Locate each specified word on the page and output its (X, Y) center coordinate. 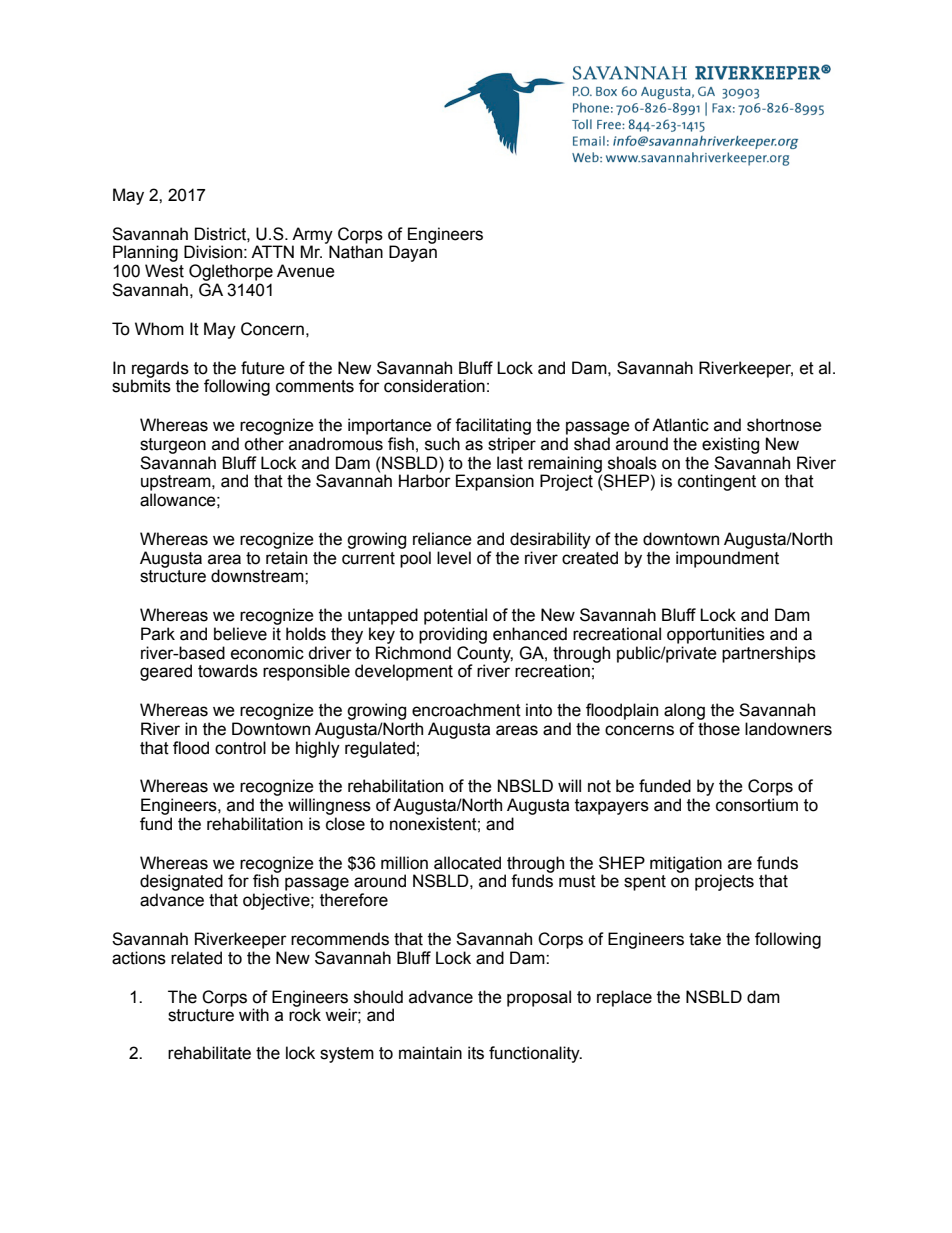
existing (730, 445)
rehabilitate (209, 1053)
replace (624, 998)
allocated (467, 863)
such (442, 444)
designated (181, 882)
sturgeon (173, 446)
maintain (430, 1053)
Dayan (413, 253)
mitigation (686, 865)
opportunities (716, 635)
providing (453, 635)
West (164, 271)
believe (240, 634)
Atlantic (680, 425)
